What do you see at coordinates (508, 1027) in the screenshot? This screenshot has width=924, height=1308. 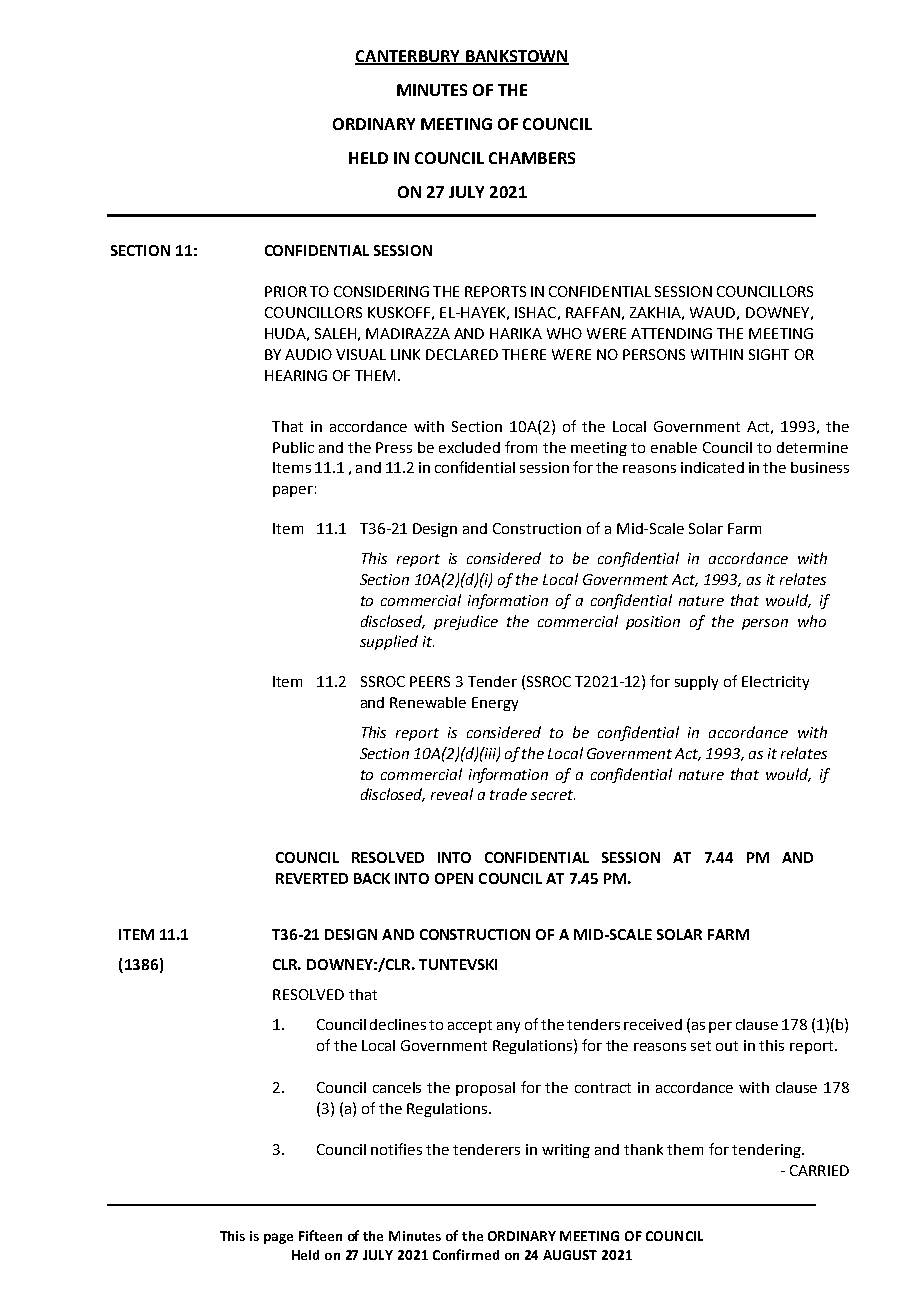 I see `any` at bounding box center [508, 1027].
